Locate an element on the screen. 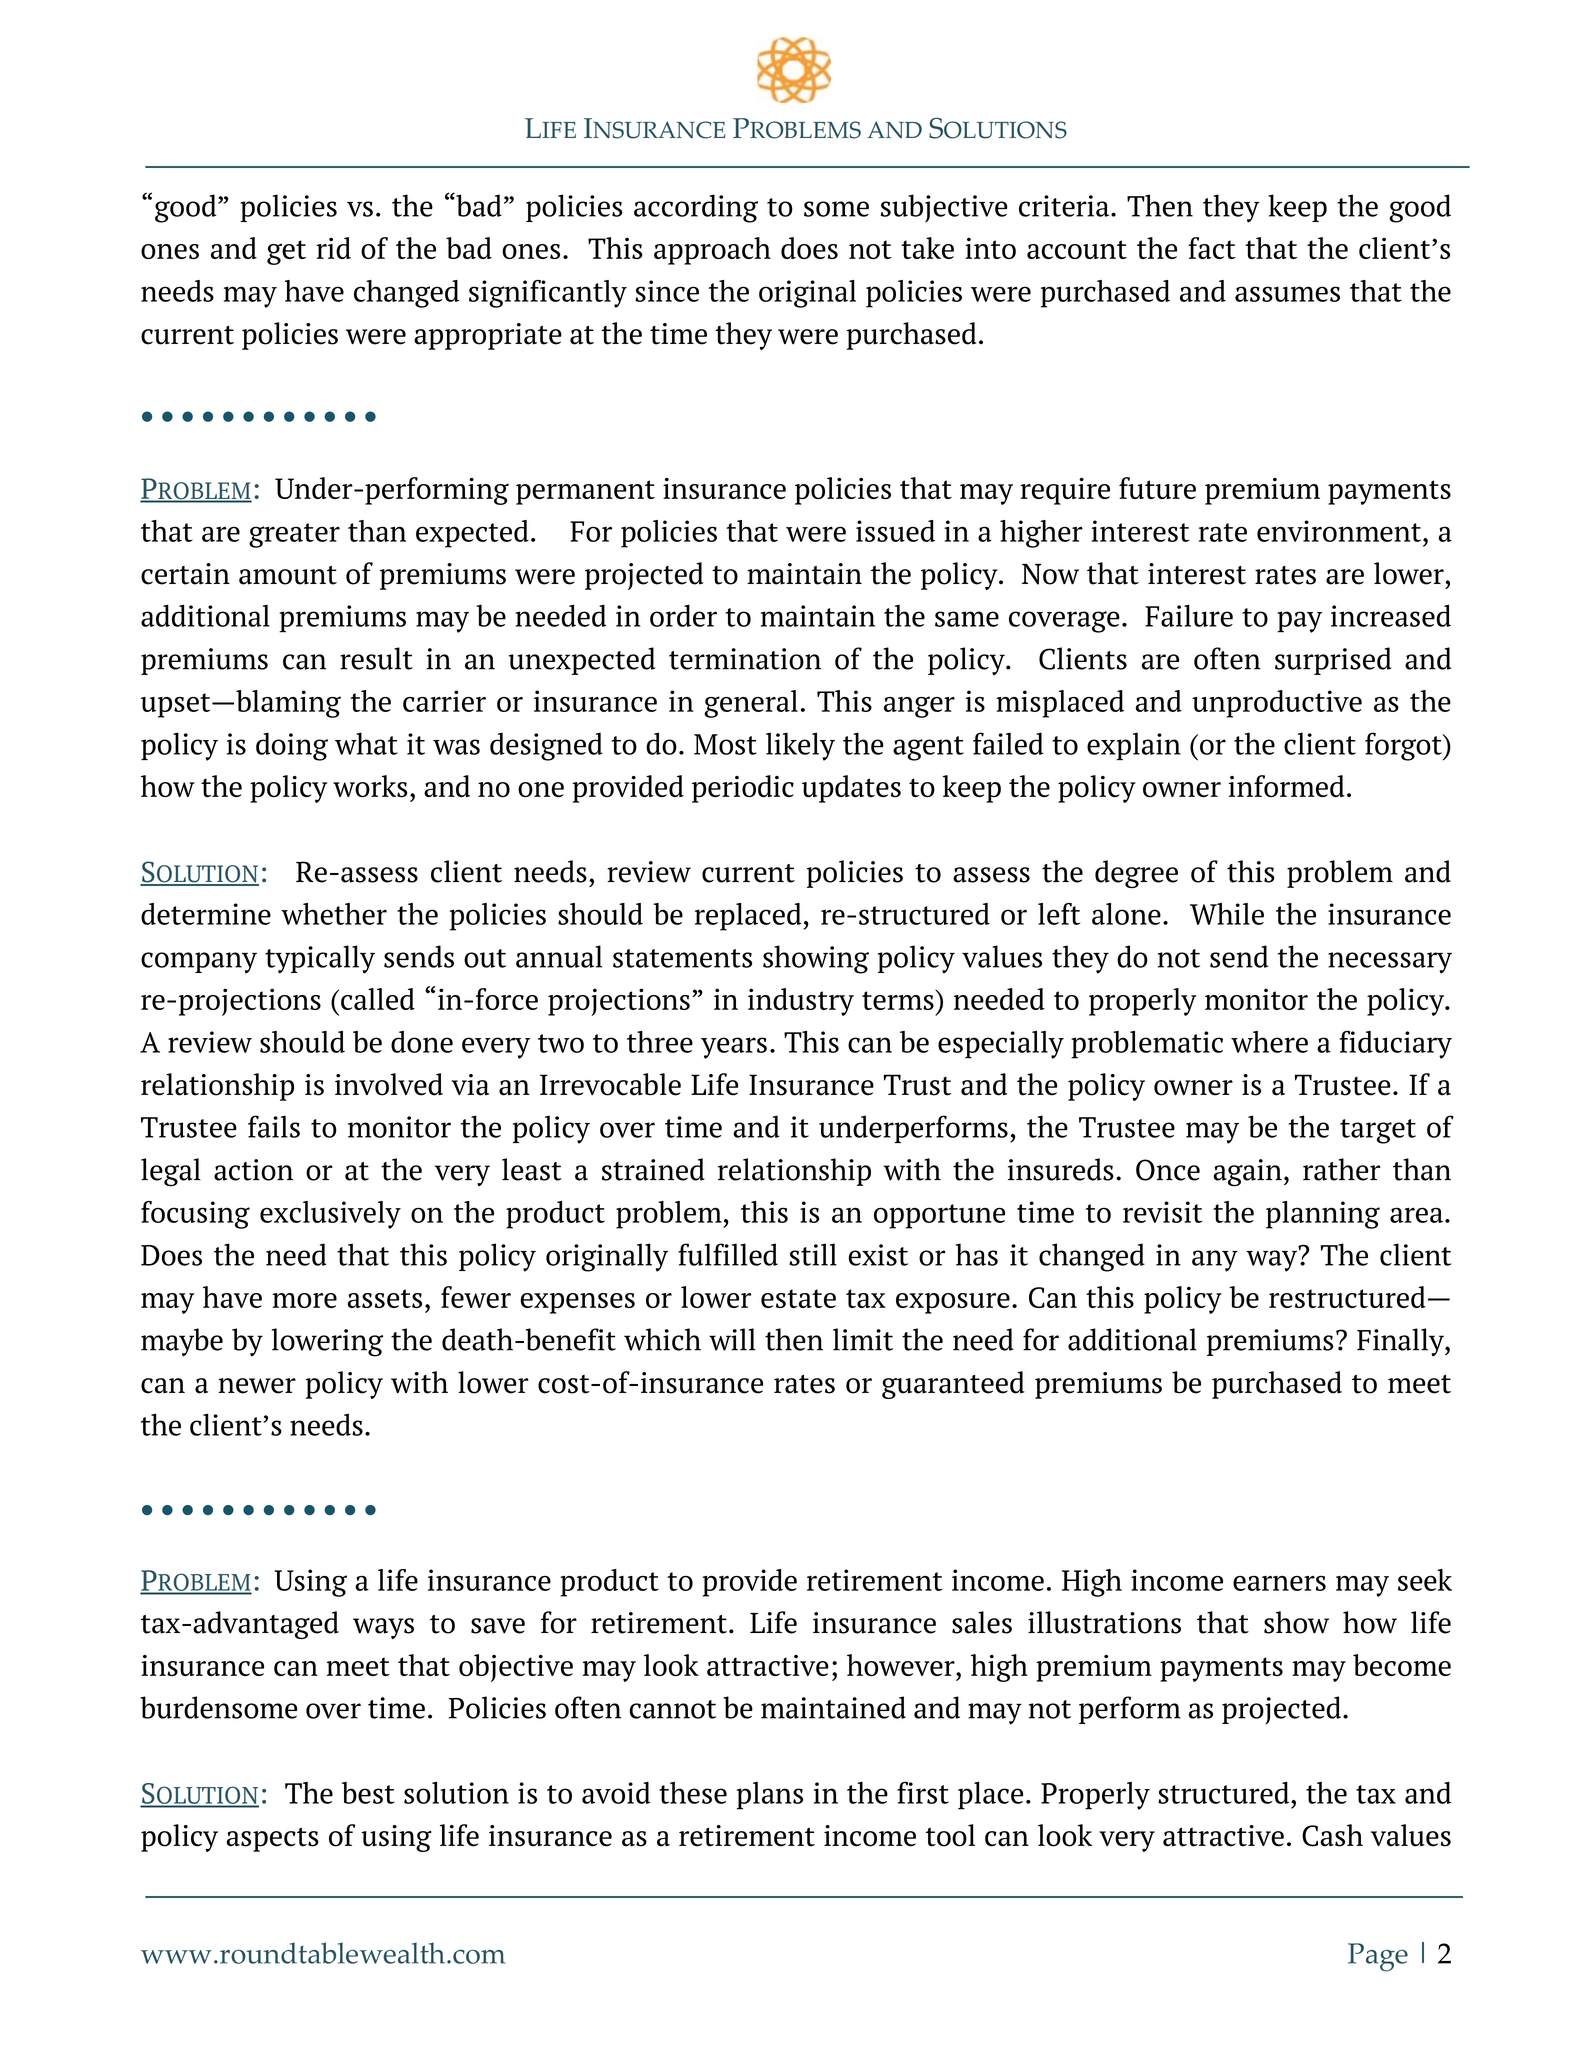  aspects is located at coordinates (272, 1839).
